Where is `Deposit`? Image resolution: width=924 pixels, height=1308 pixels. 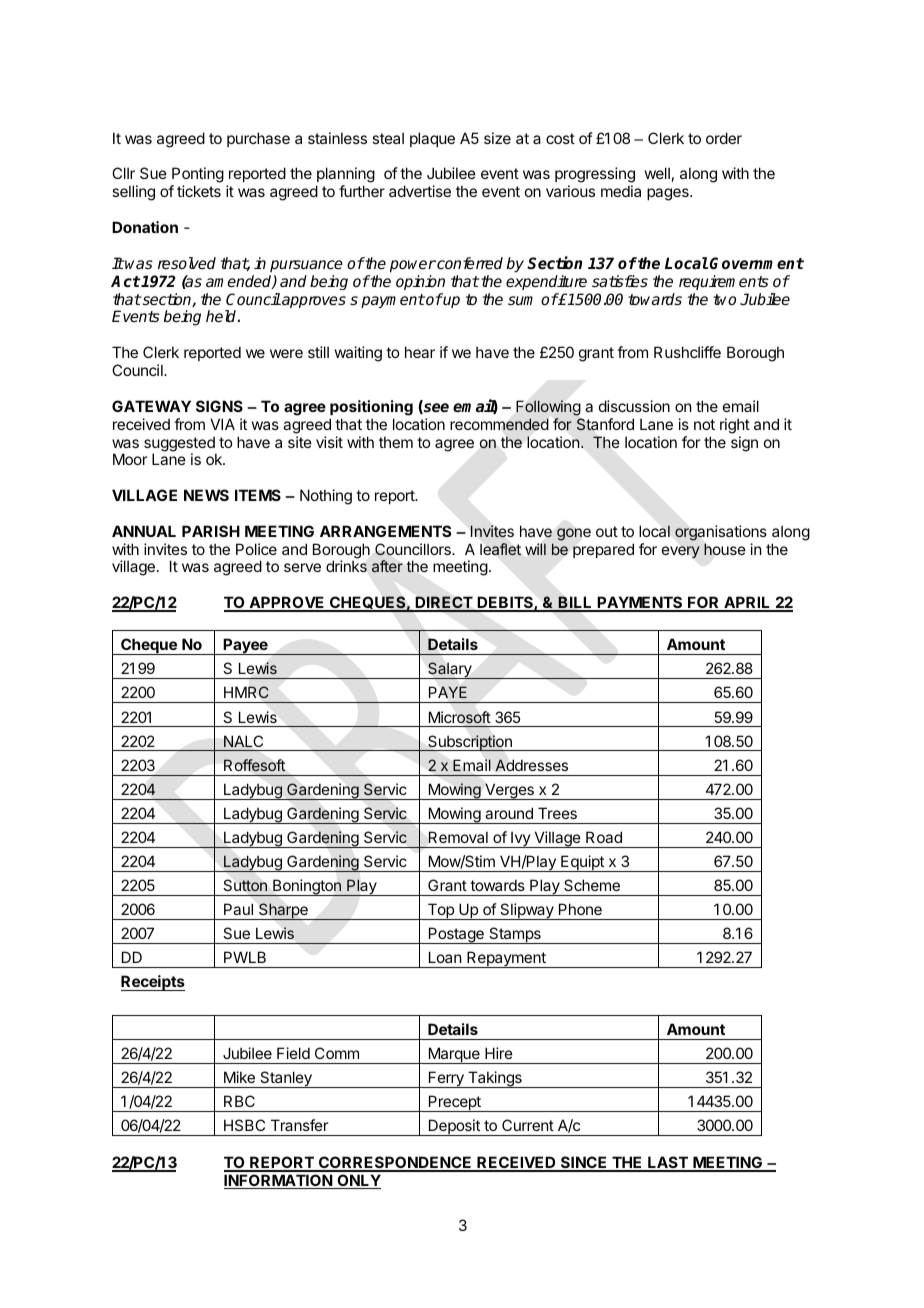
Deposit is located at coordinates (454, 1127).
